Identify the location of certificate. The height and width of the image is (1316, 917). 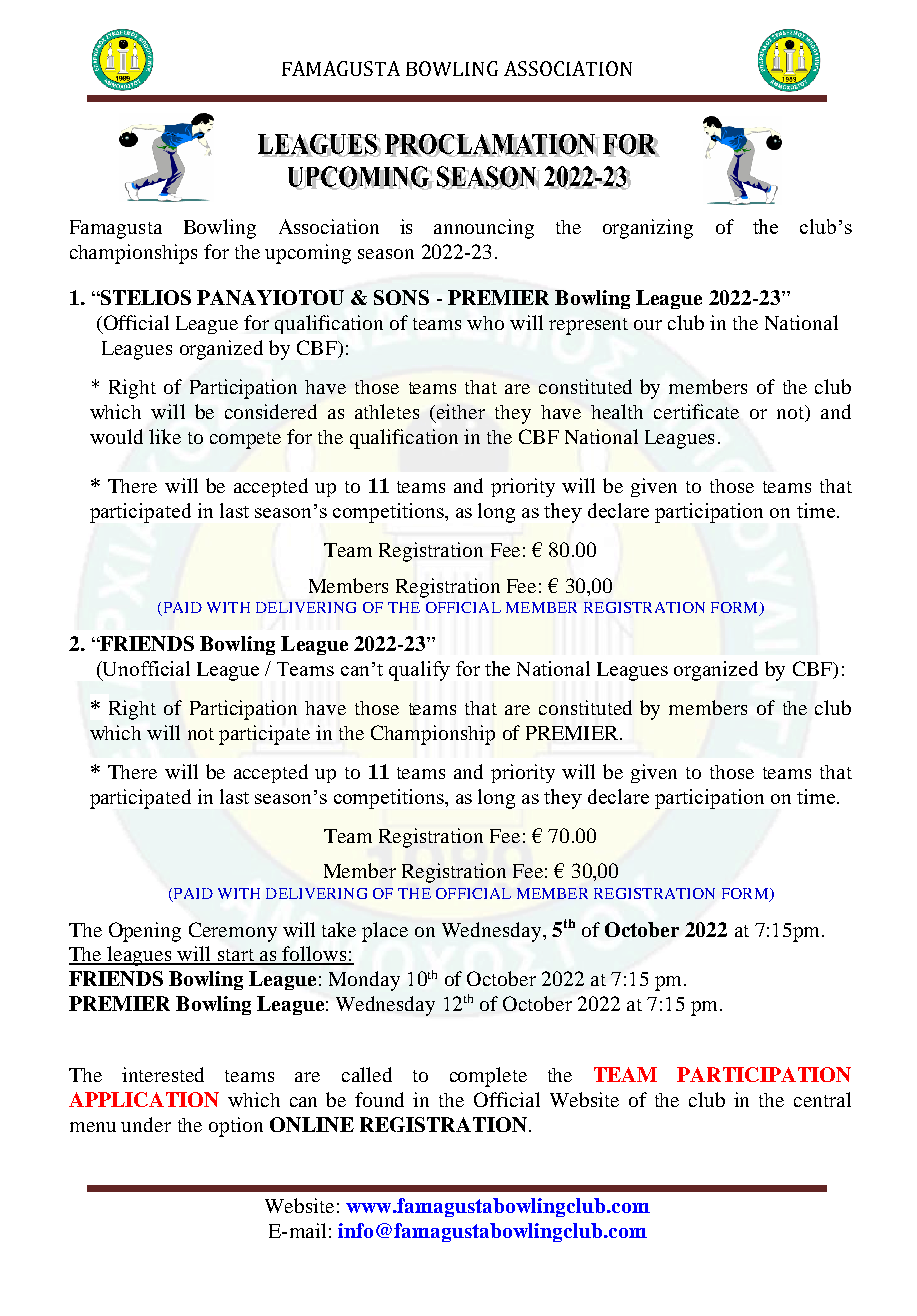
(696, 411).
